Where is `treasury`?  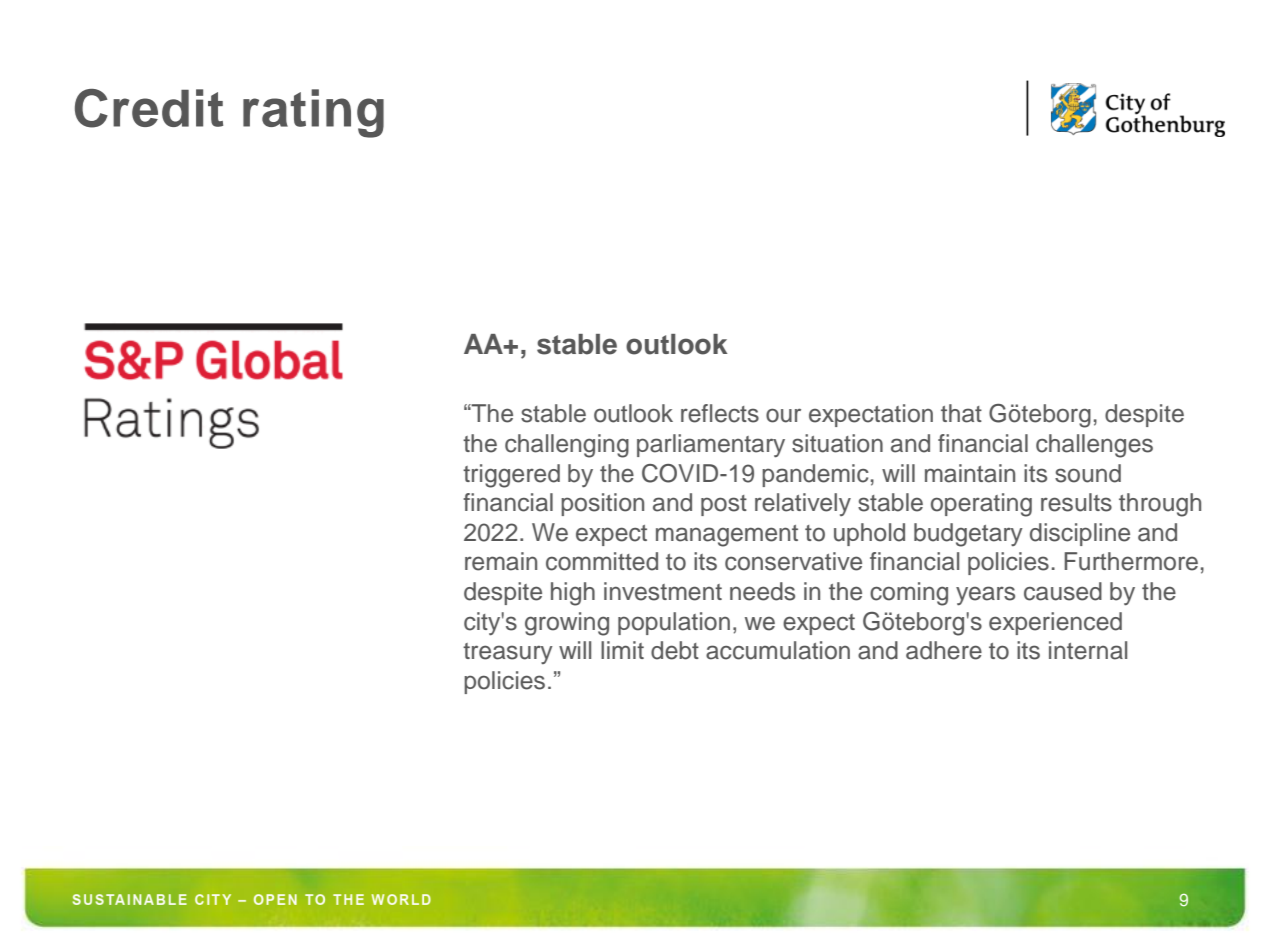 treasury is located at coordinates (508, 653).
